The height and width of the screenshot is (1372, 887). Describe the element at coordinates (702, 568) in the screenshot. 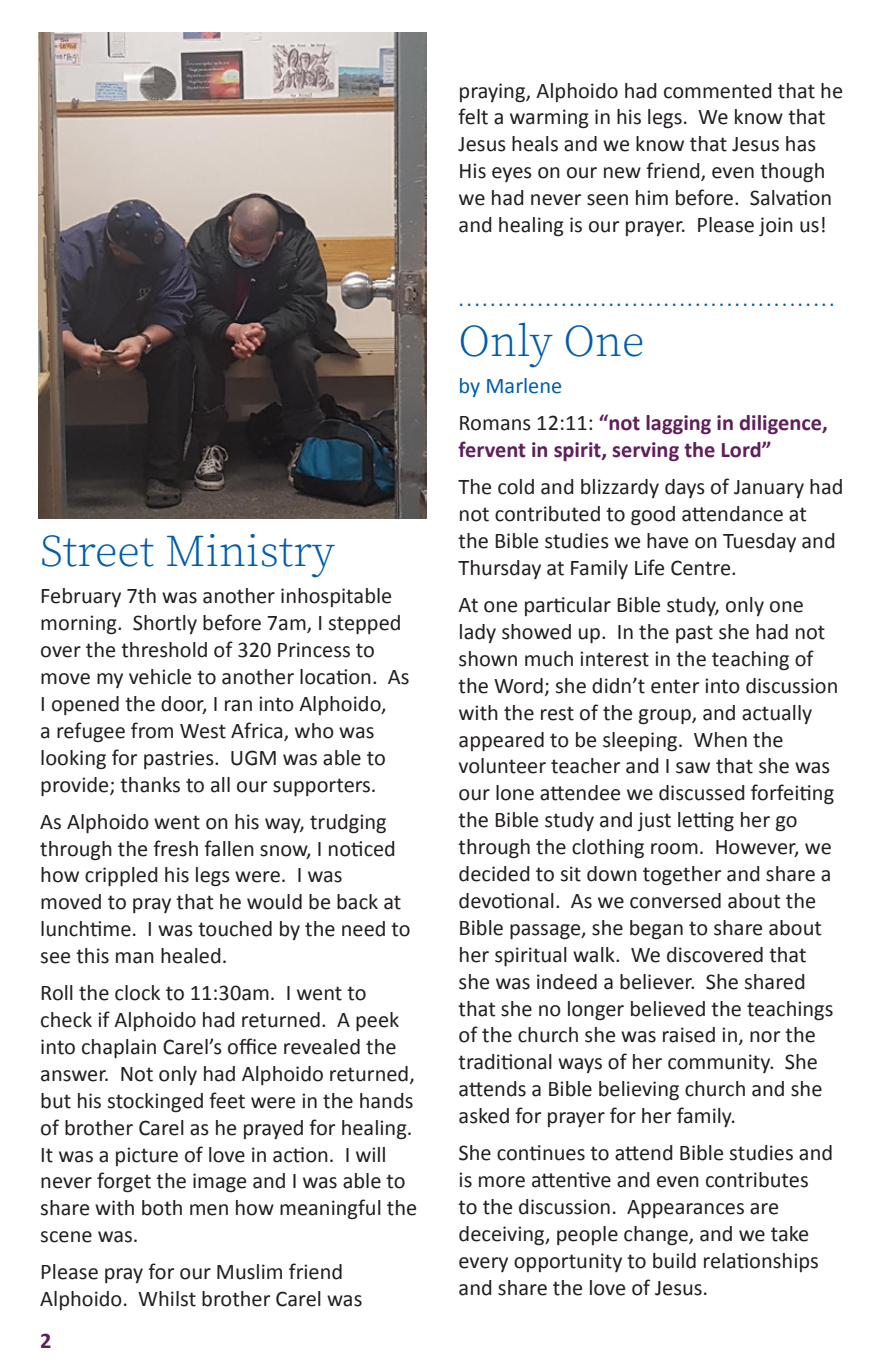

I see `Centre` at that location.
